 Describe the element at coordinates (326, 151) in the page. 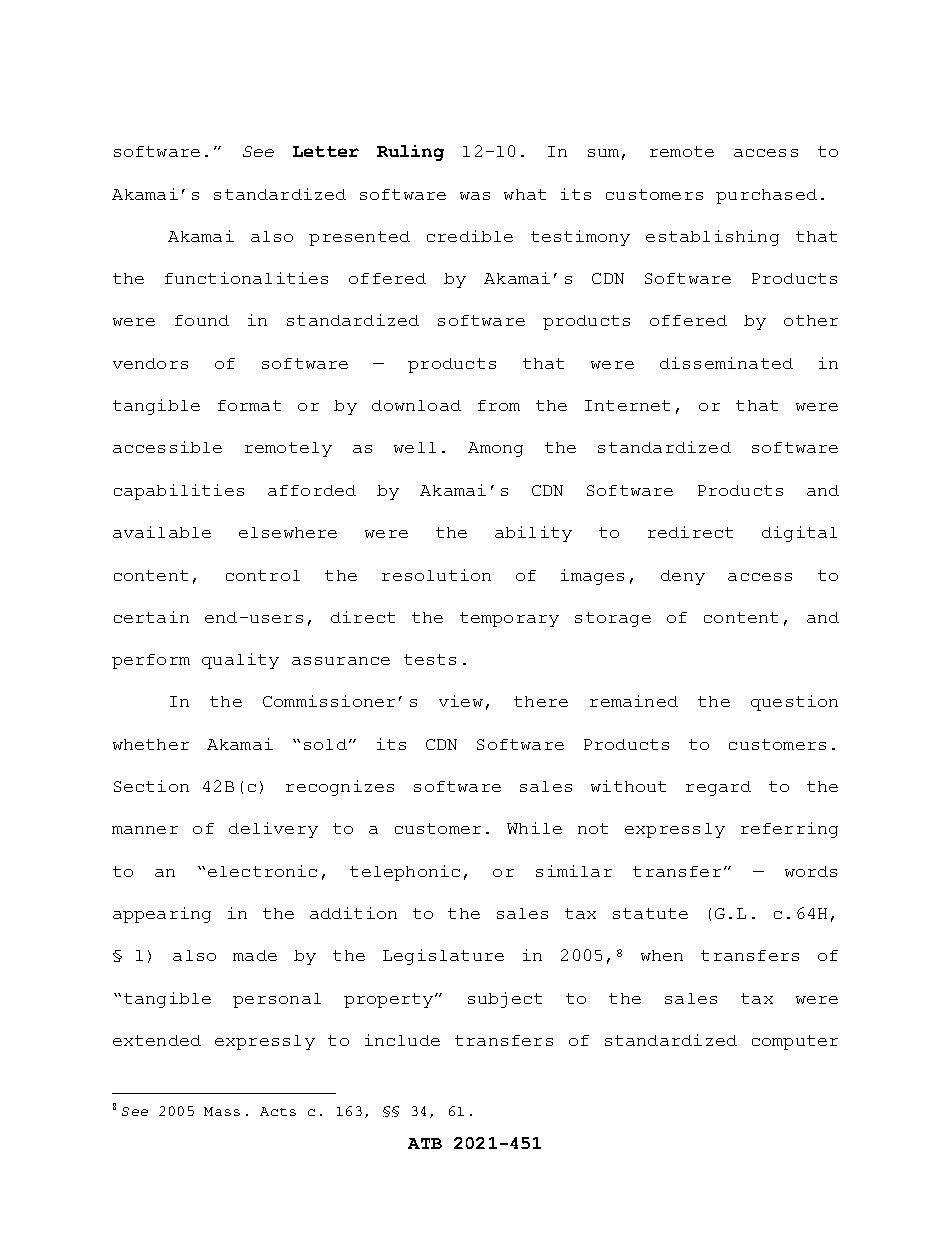

I see `Letter` at that location.
